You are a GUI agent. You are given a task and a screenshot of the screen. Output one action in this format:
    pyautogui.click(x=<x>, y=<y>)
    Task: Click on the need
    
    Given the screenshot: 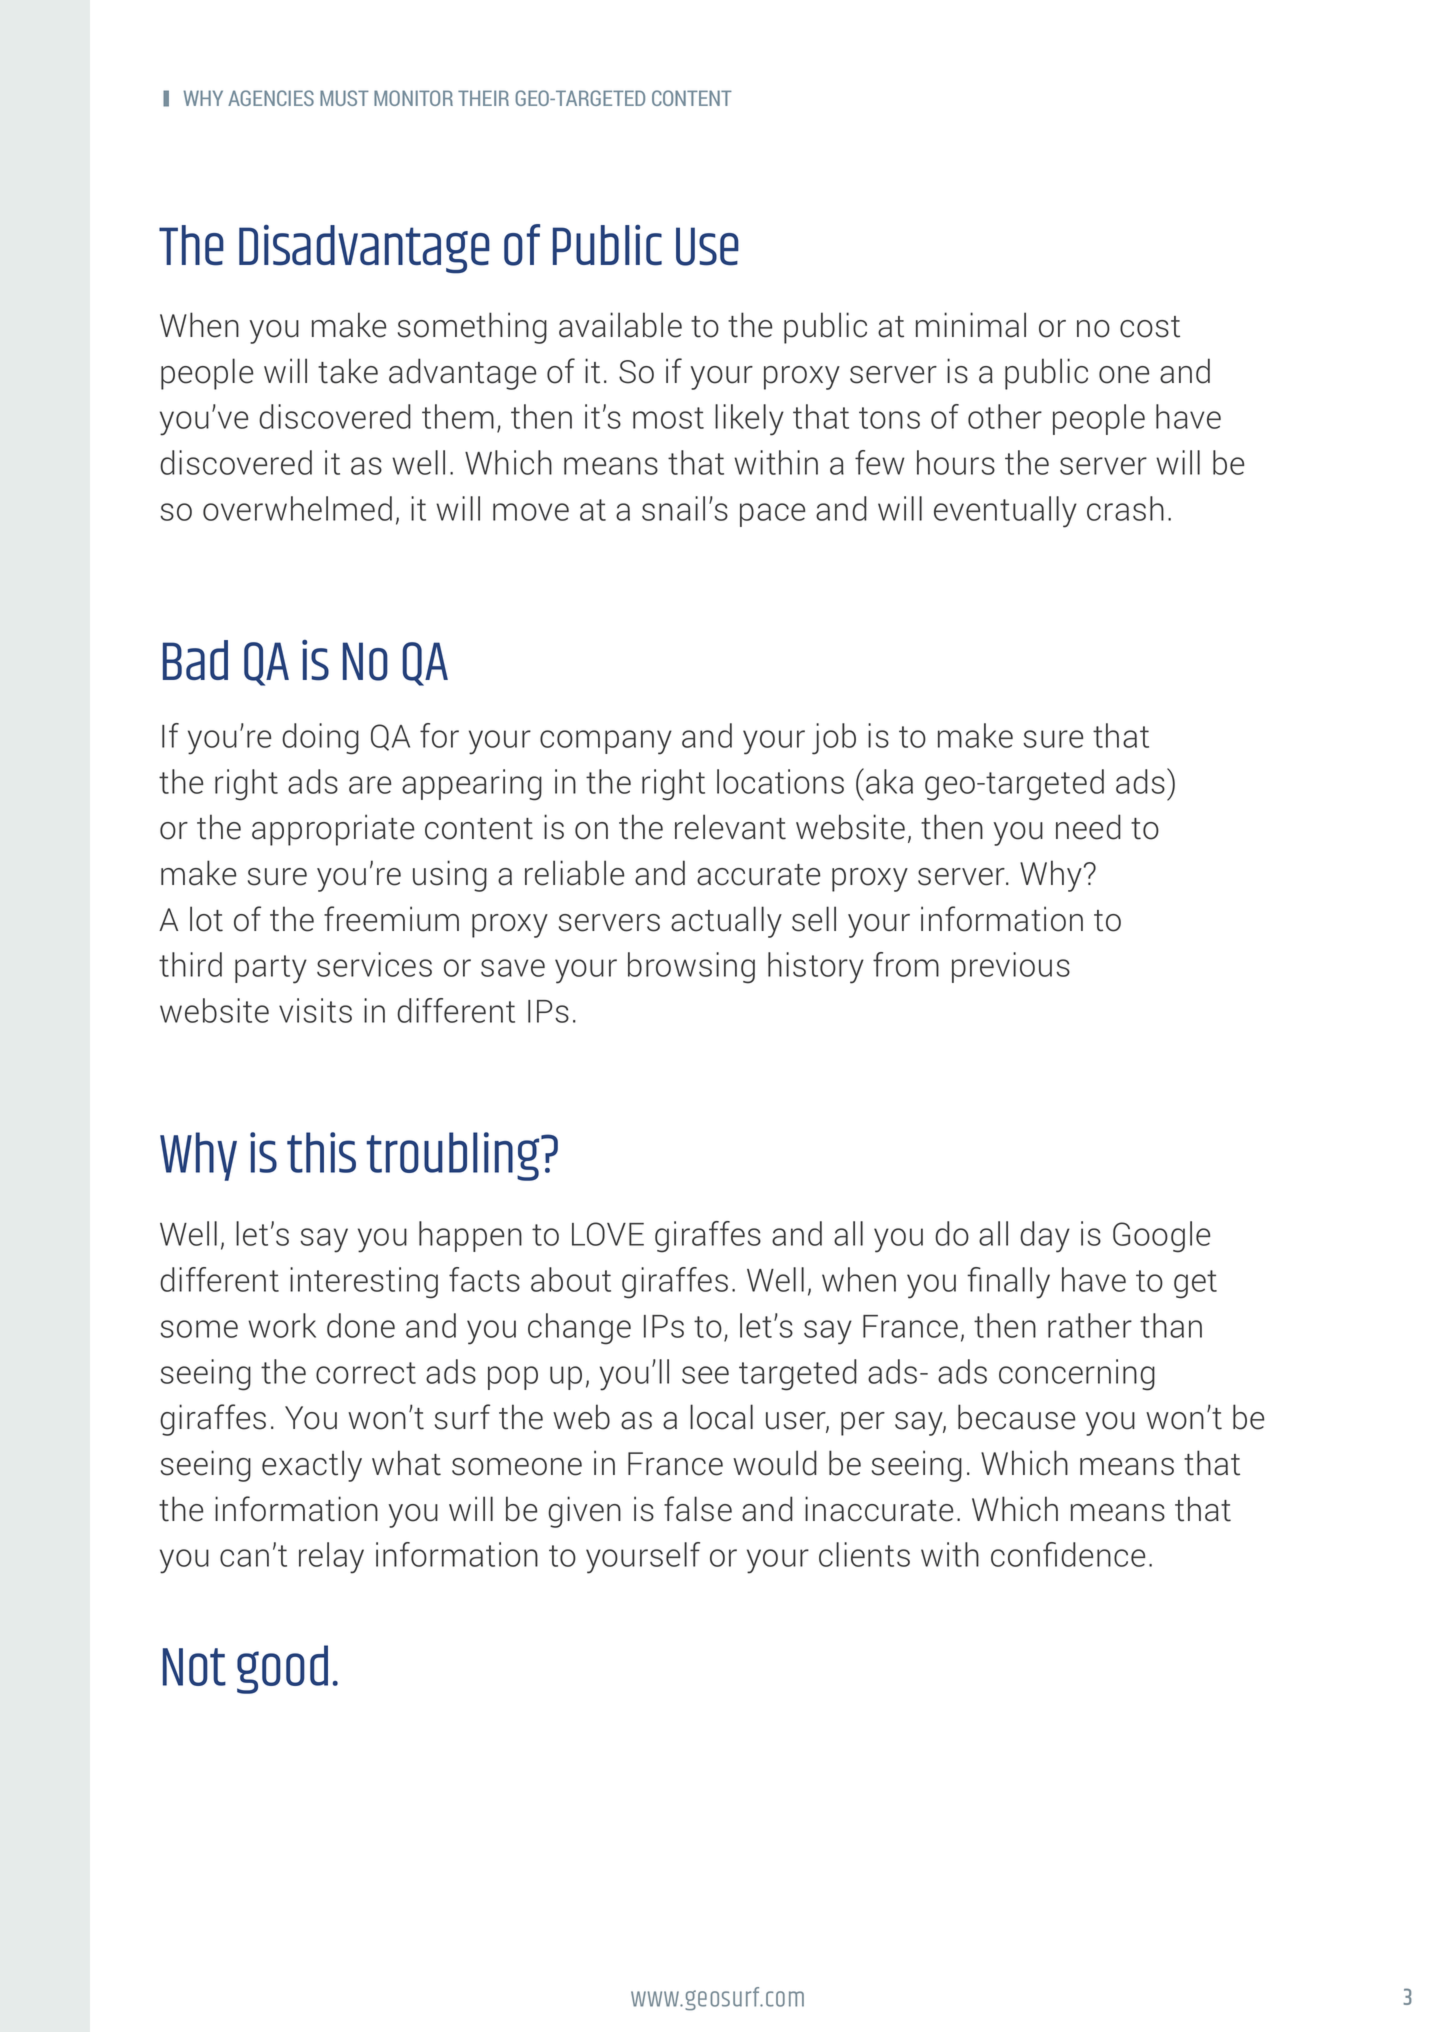 What is the action you would take?
    pyautogui.click(x=1088, y=827)
